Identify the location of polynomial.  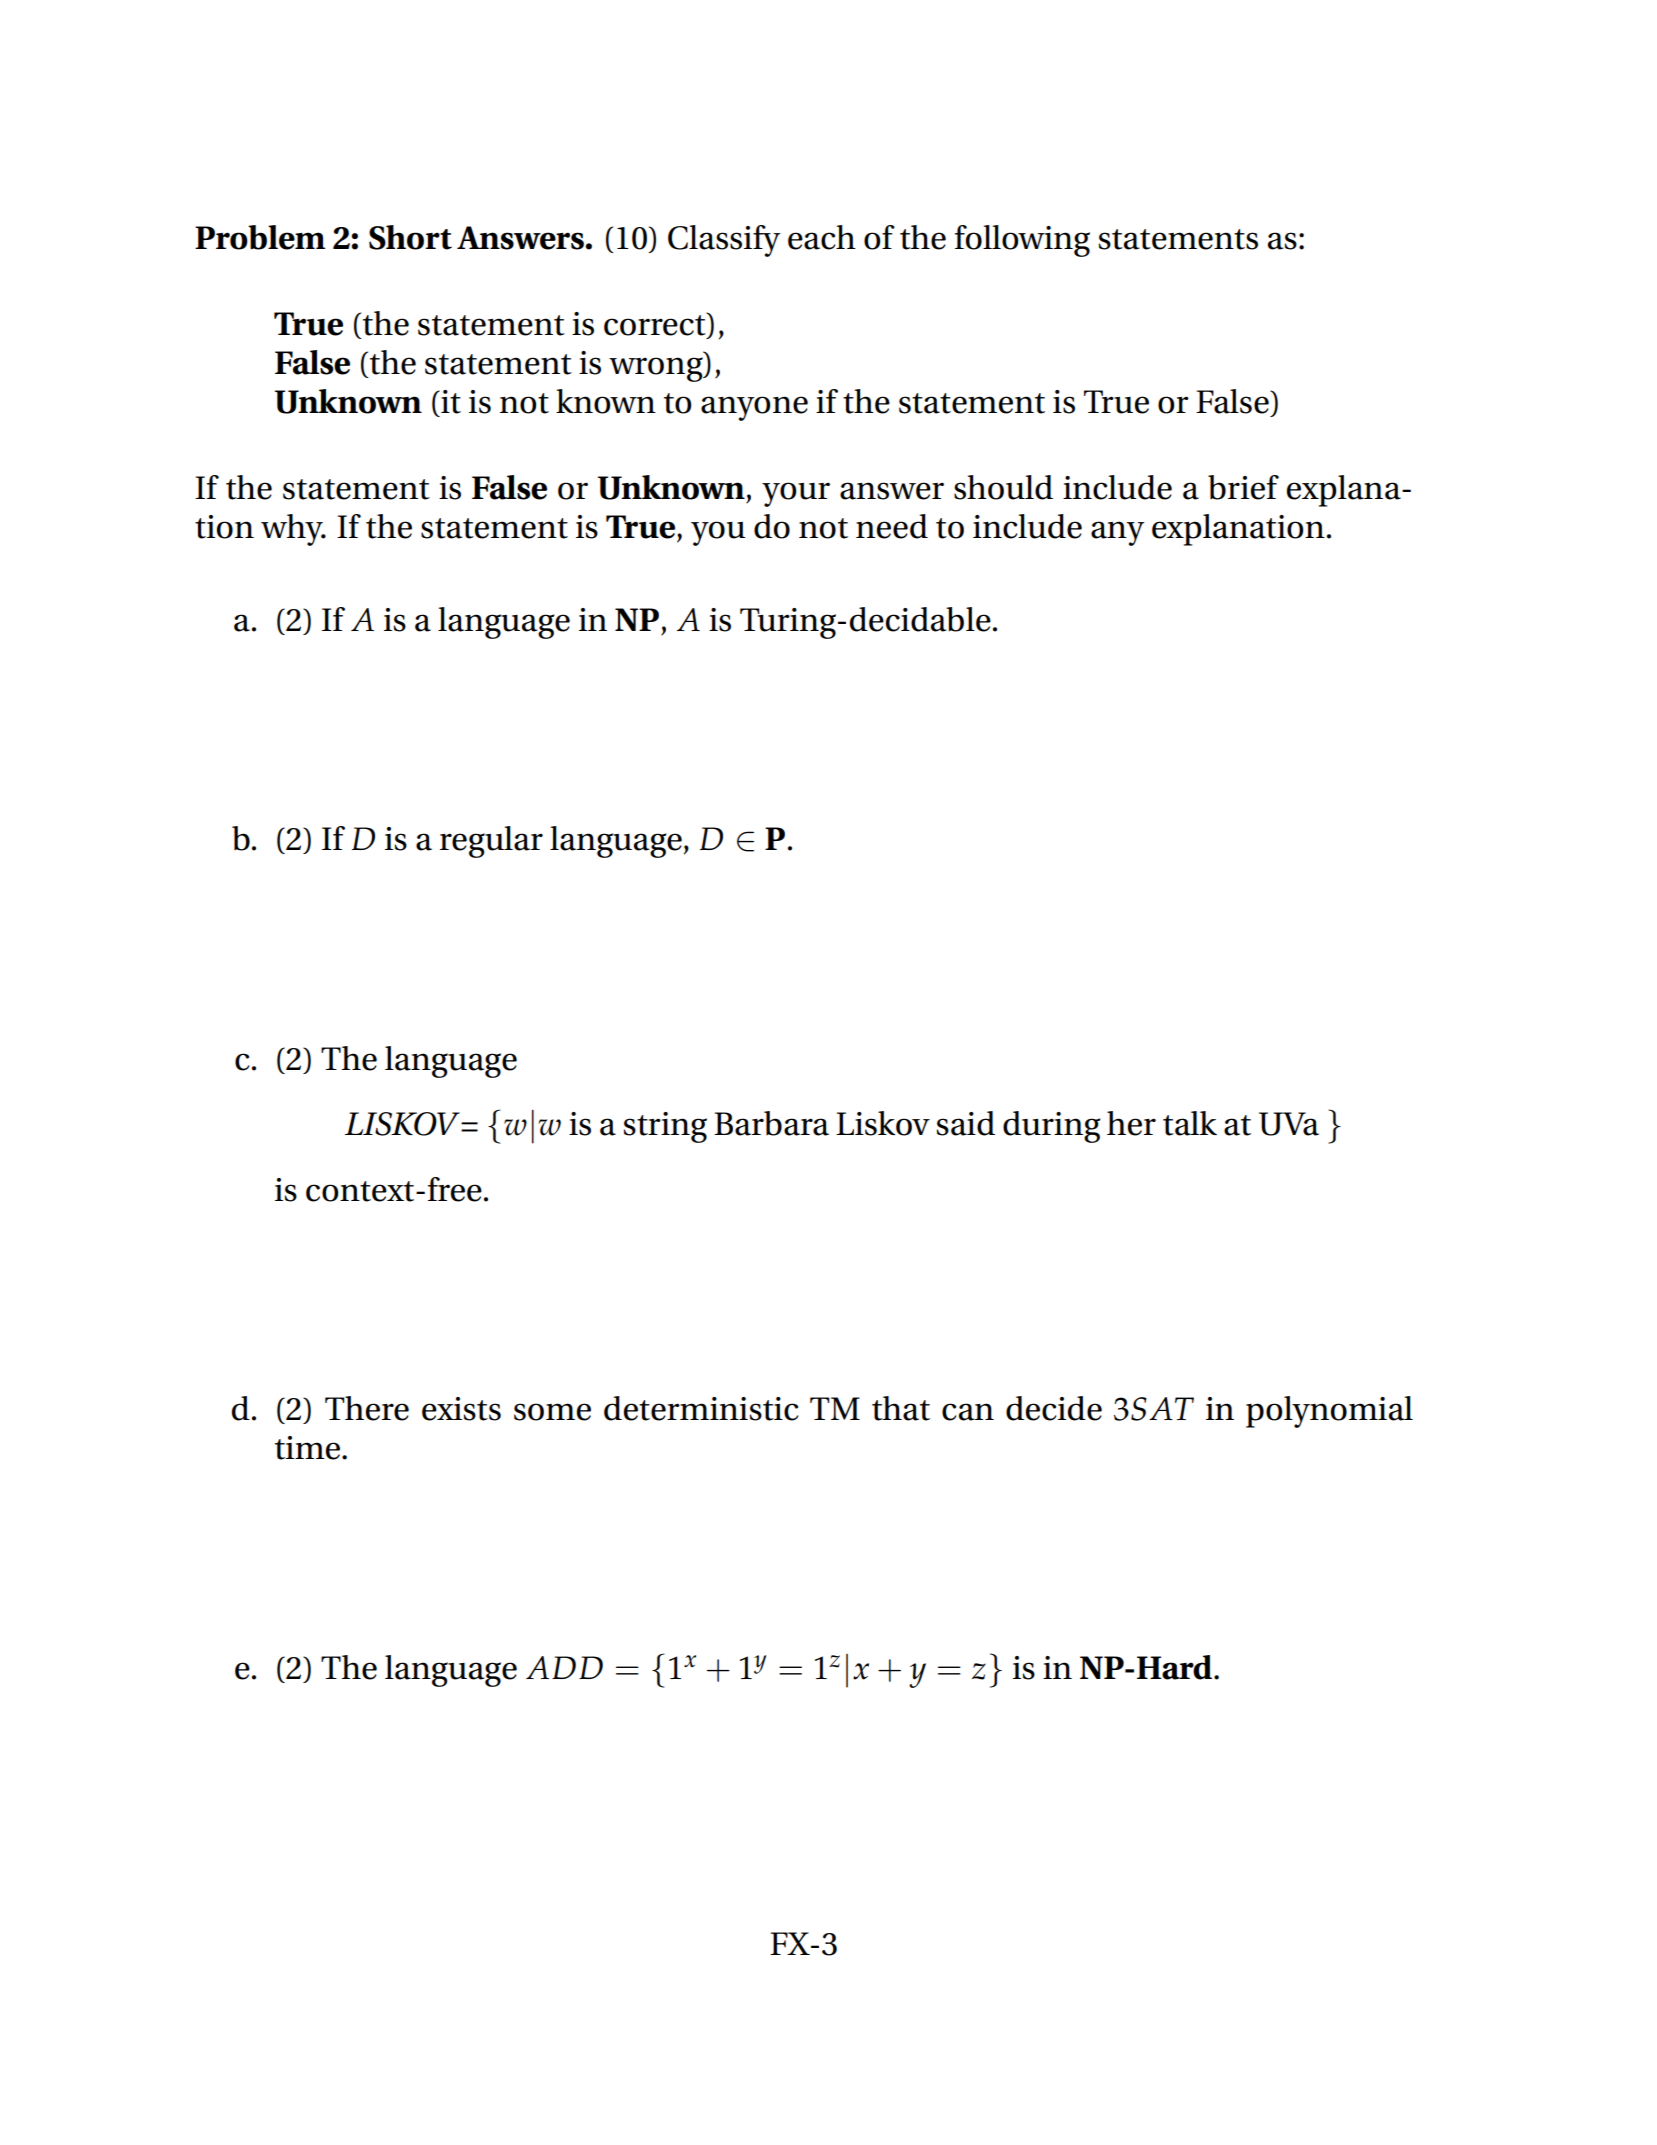
(1329, 1412).
